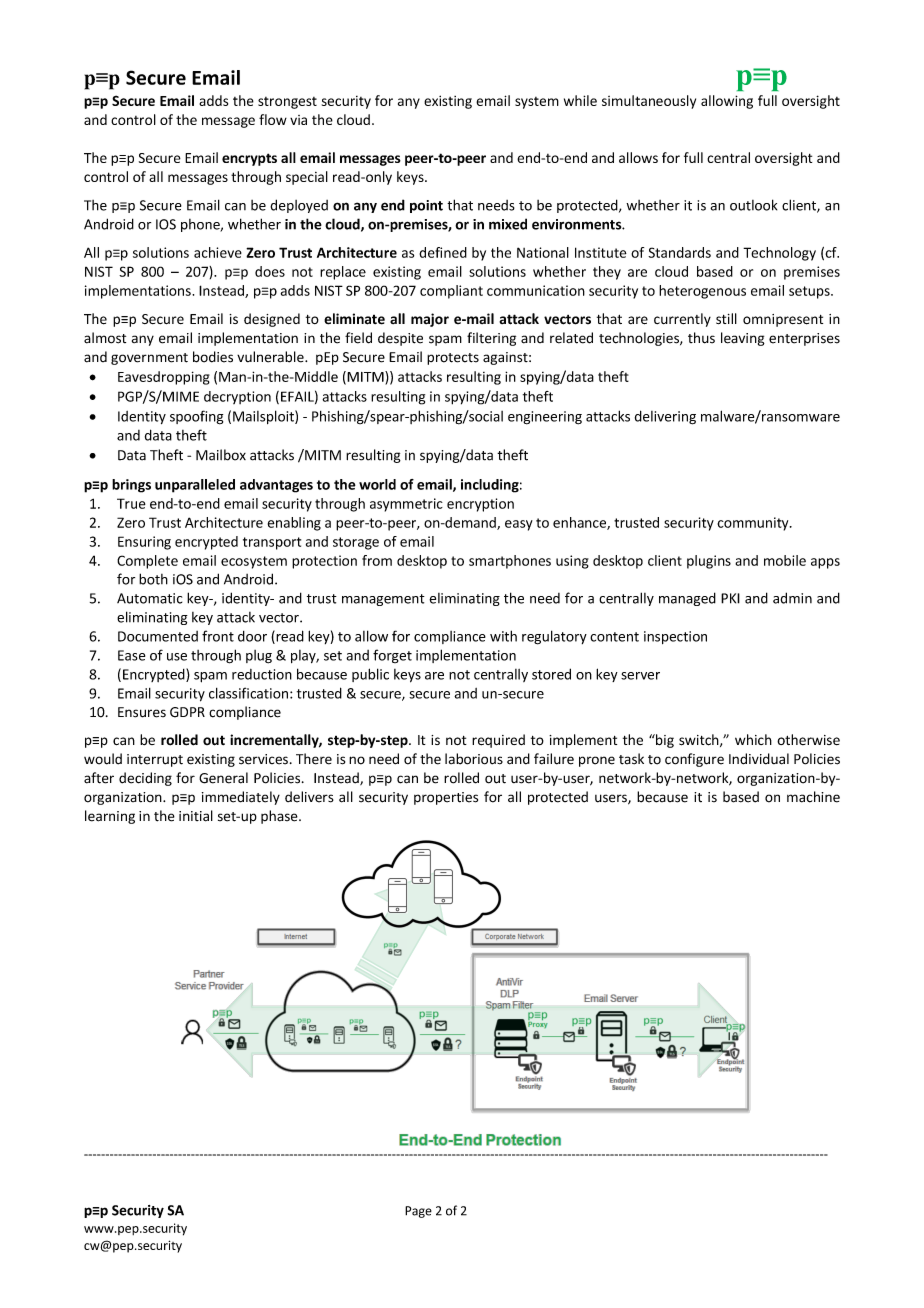 This screenshot has height=1308, width=924. I want to click on protects, so click(453, 359).
